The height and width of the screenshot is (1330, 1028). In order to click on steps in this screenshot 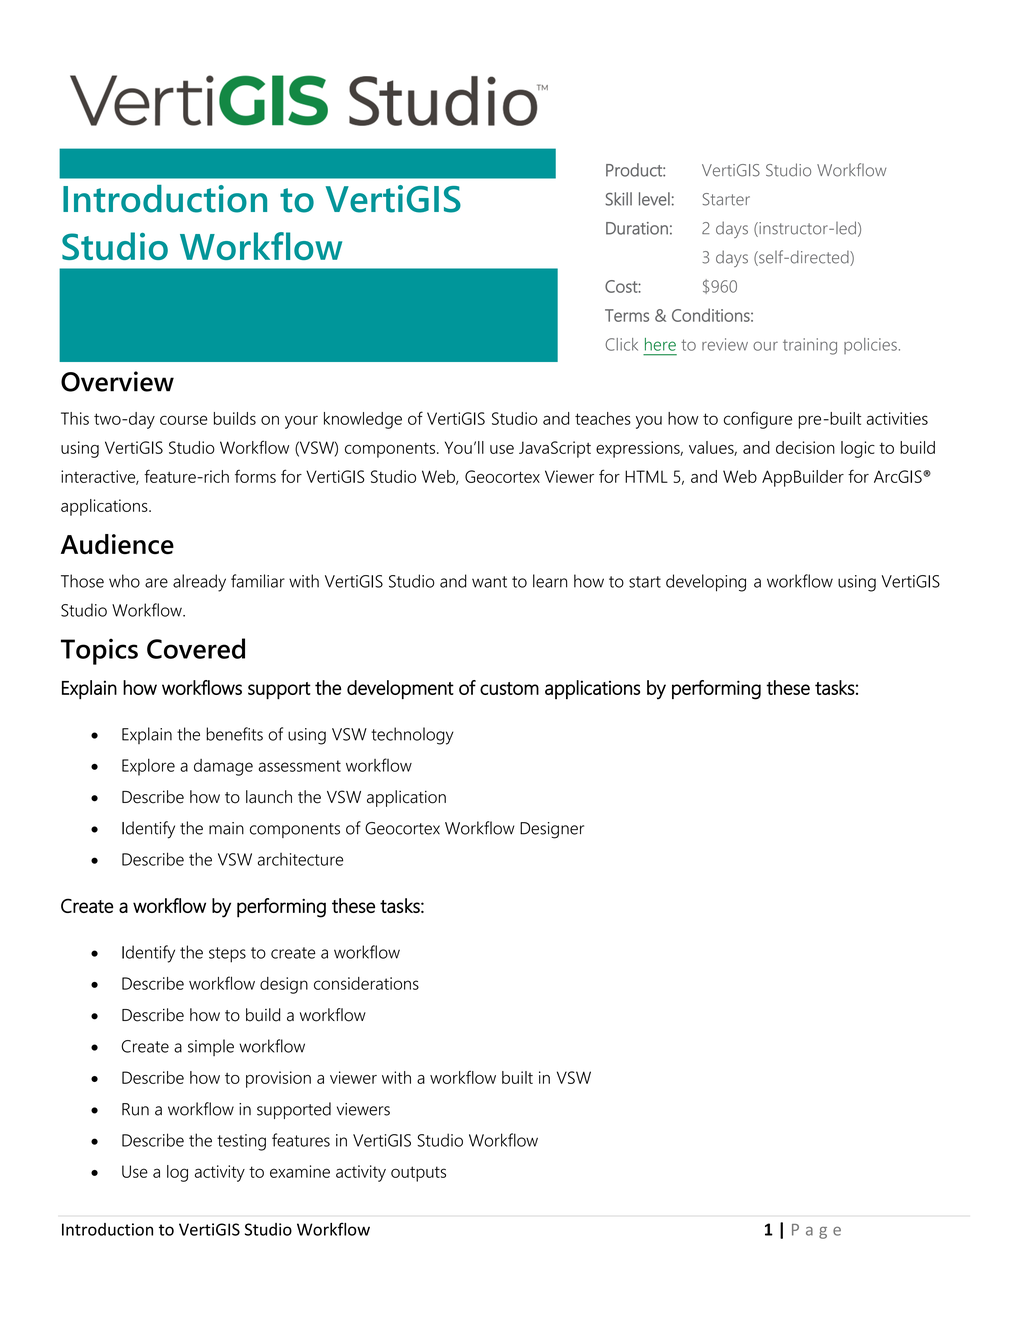, I will do `click(227, 955)`.
